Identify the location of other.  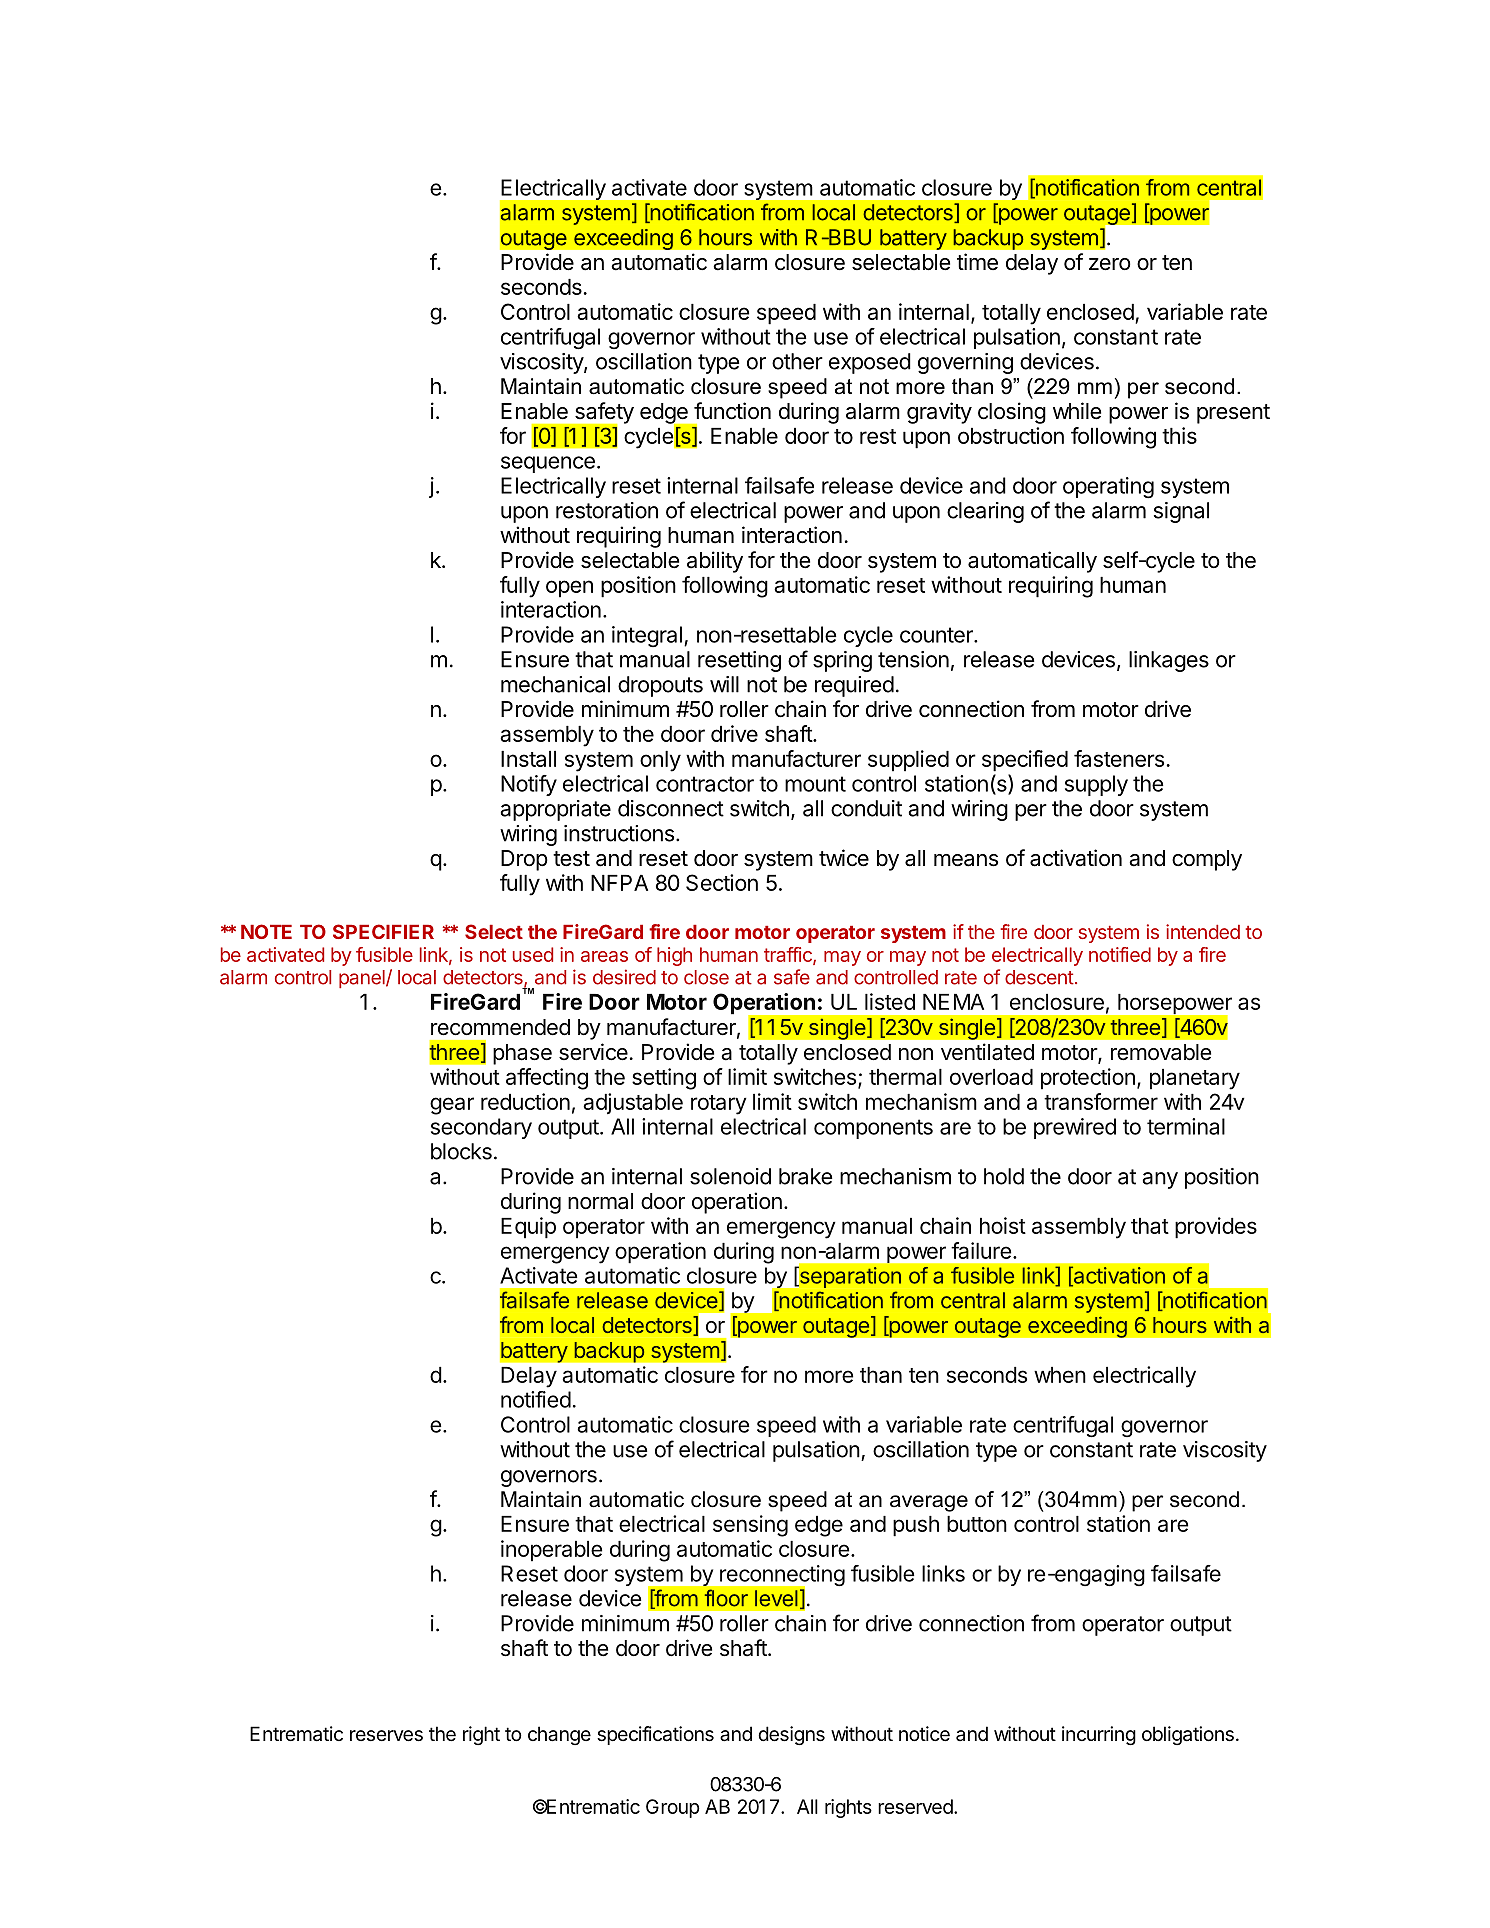
(797, 361).
